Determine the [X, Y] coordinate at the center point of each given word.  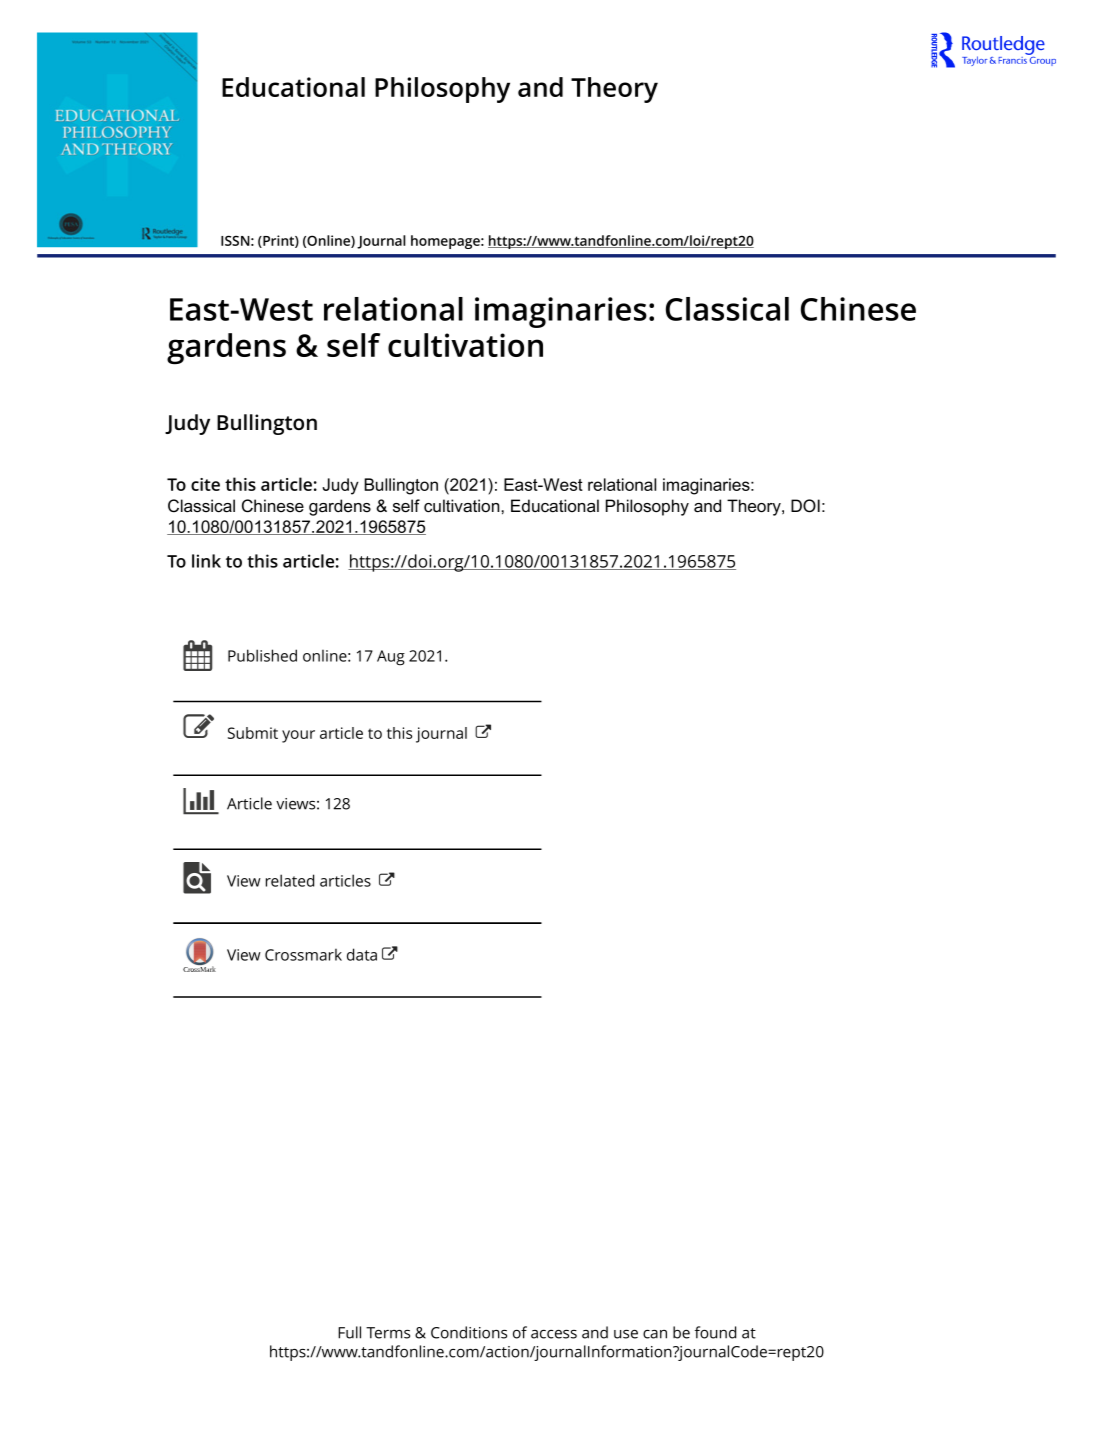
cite [205, 484]
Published [262, 655]
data [362, 954]
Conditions [469, 1332]
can [655, 1334]
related [290, 880]
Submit [253, 733]
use [626, 1334]
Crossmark [303, 955]
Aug [391, 658]
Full [349, 1332]
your [298, 736]
